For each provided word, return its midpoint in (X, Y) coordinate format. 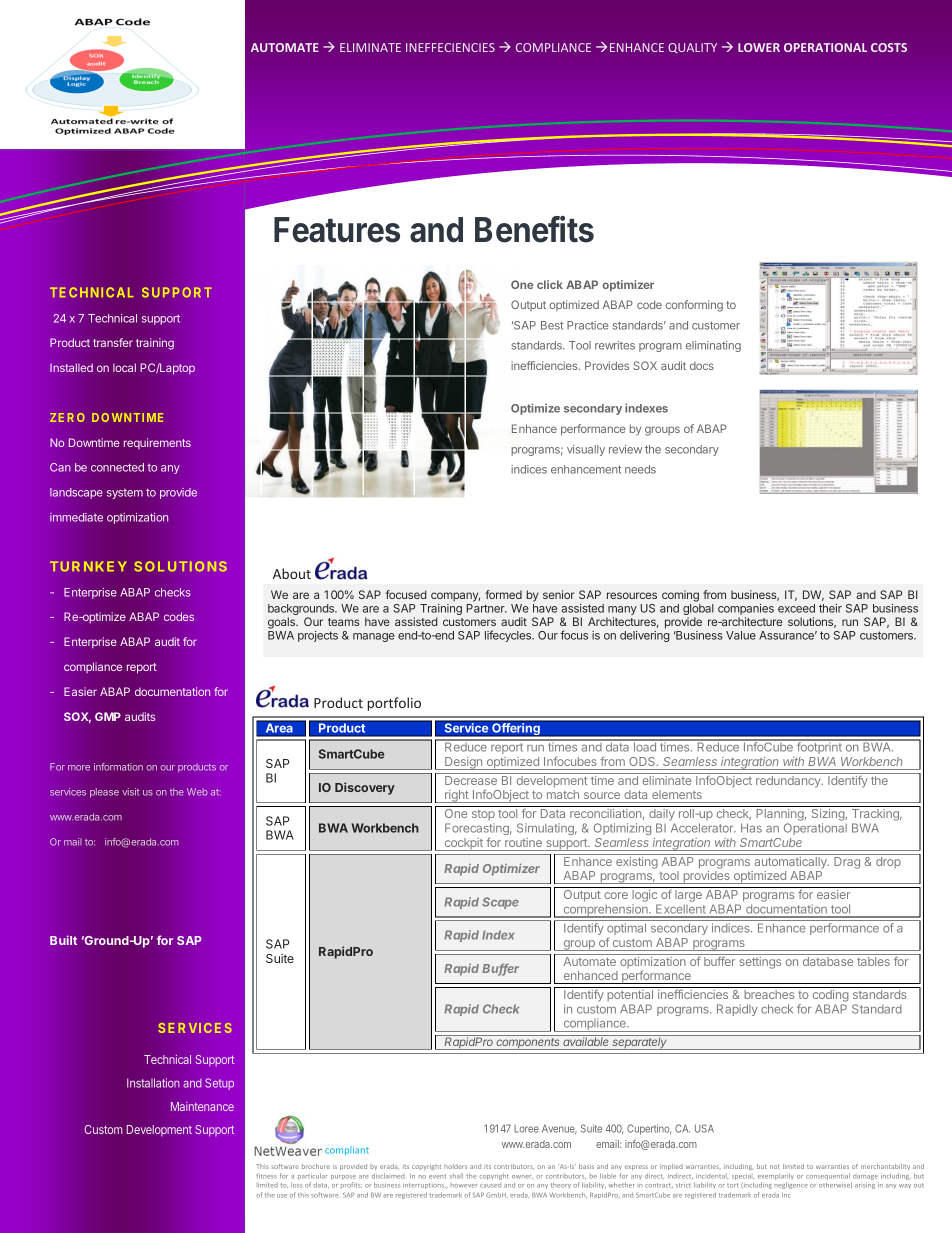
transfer (113, 342)
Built (63, 940)
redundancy (789, 782)
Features (337, 230)
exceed (796, 608)
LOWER (759, 47)
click (550, 284)
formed (503, 594)
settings (760, 963)
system (125, 494)
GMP (108, 716)
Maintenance (202, 1106)
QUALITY (692, 48)
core (616, 895)
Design (464, 763)
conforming (694, 306)
